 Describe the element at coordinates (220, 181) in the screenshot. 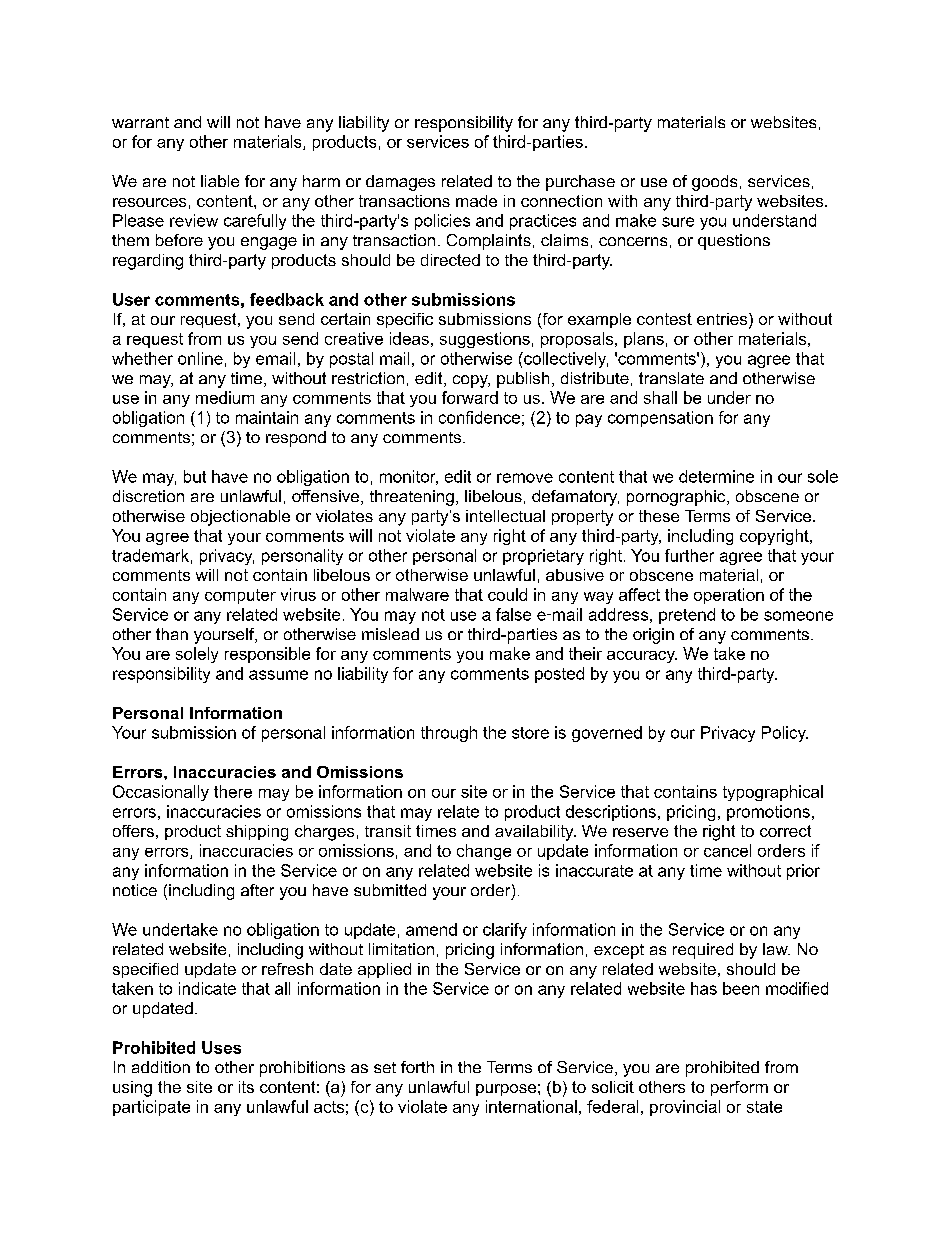

I see `liable` at that location.
